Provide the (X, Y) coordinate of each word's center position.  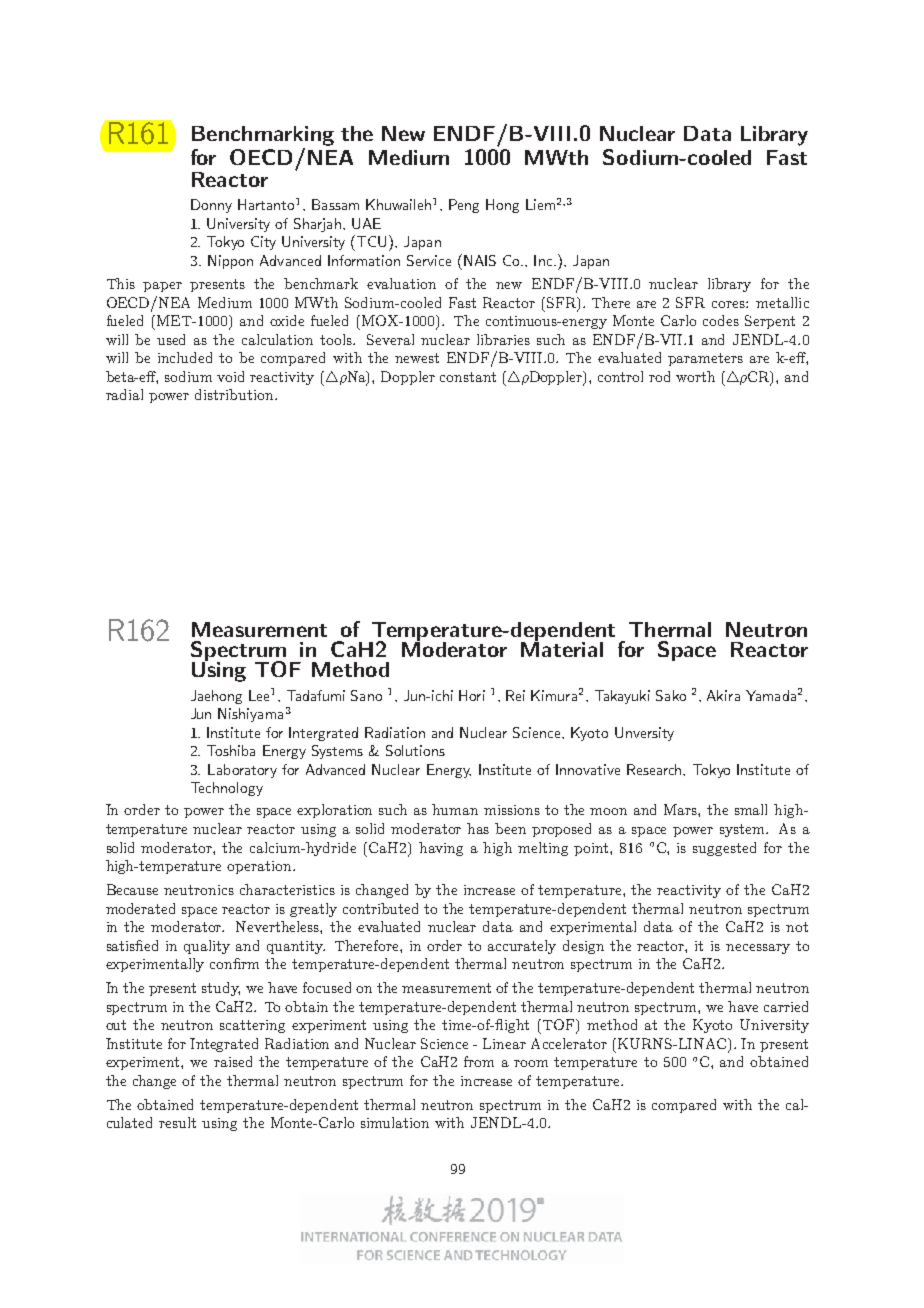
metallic (782, 302)
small (751, 809)
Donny (211, 206)
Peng (464, 206)
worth (695, 376)
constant (468, 377)
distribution (235, 394)
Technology (227, 789)
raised (233, 1061)
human (455, 809)
